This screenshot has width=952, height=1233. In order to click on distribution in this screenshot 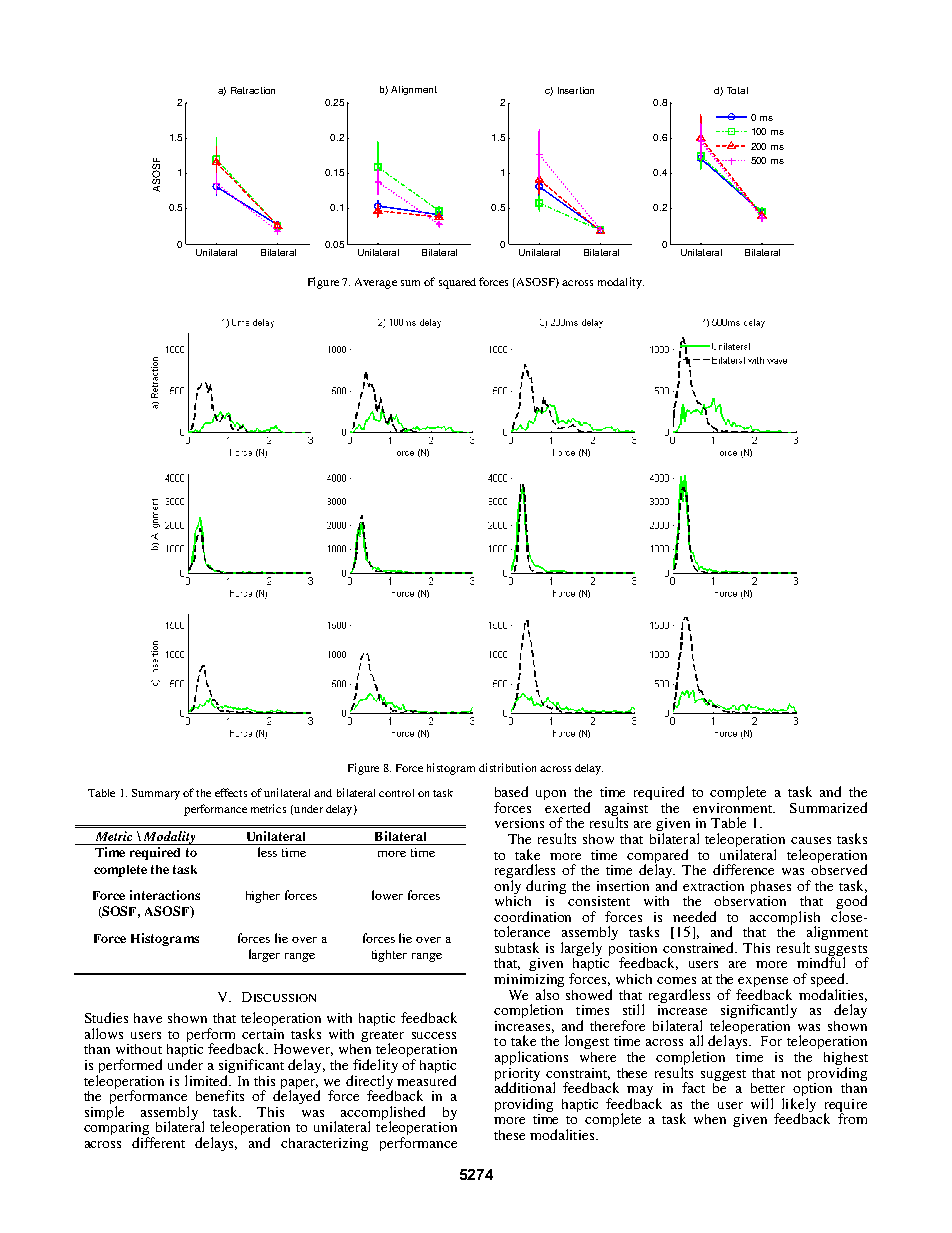, I will do `click(507, 767)`.
